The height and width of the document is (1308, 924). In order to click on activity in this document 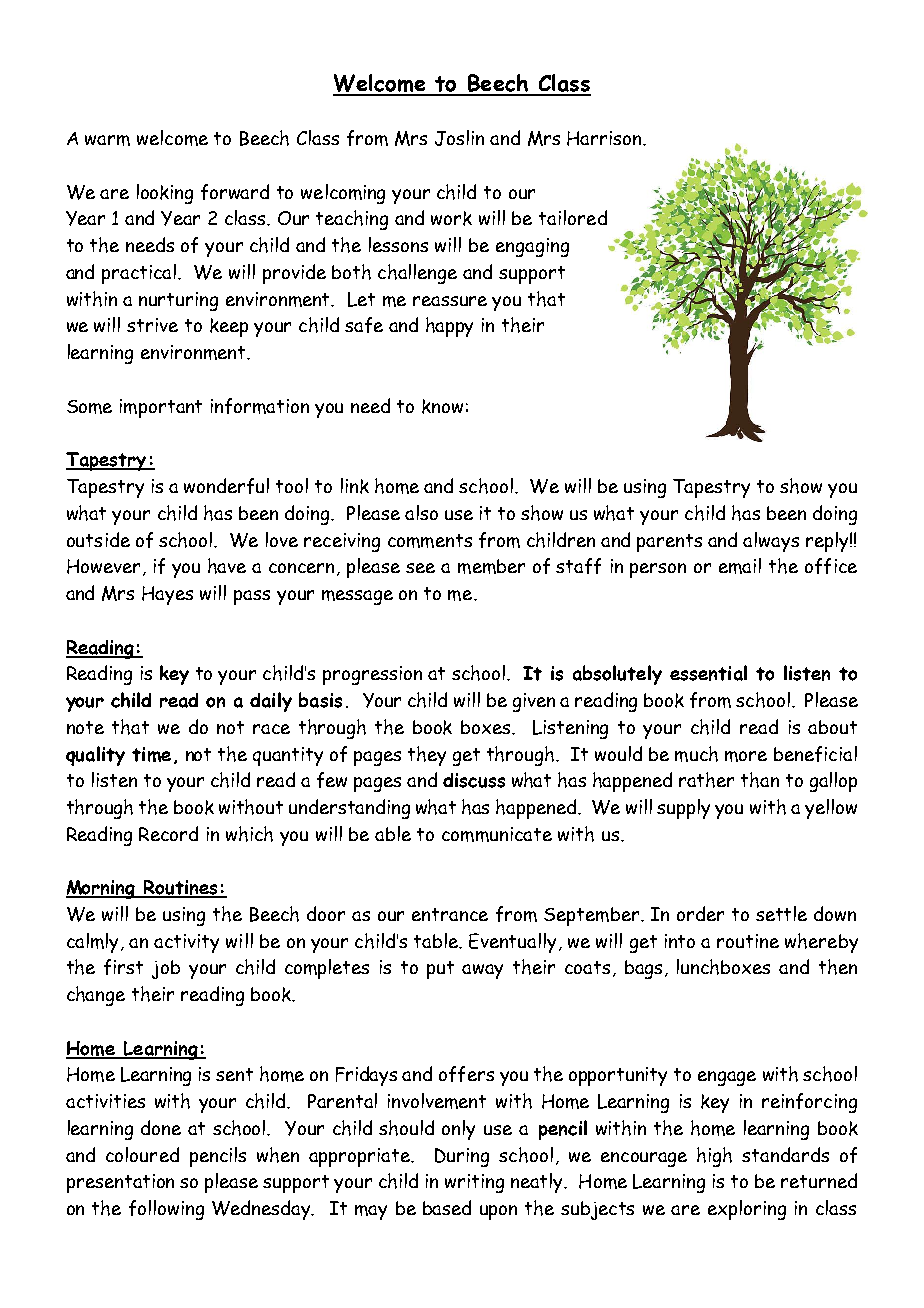, I will do `click(186, 943)`.
